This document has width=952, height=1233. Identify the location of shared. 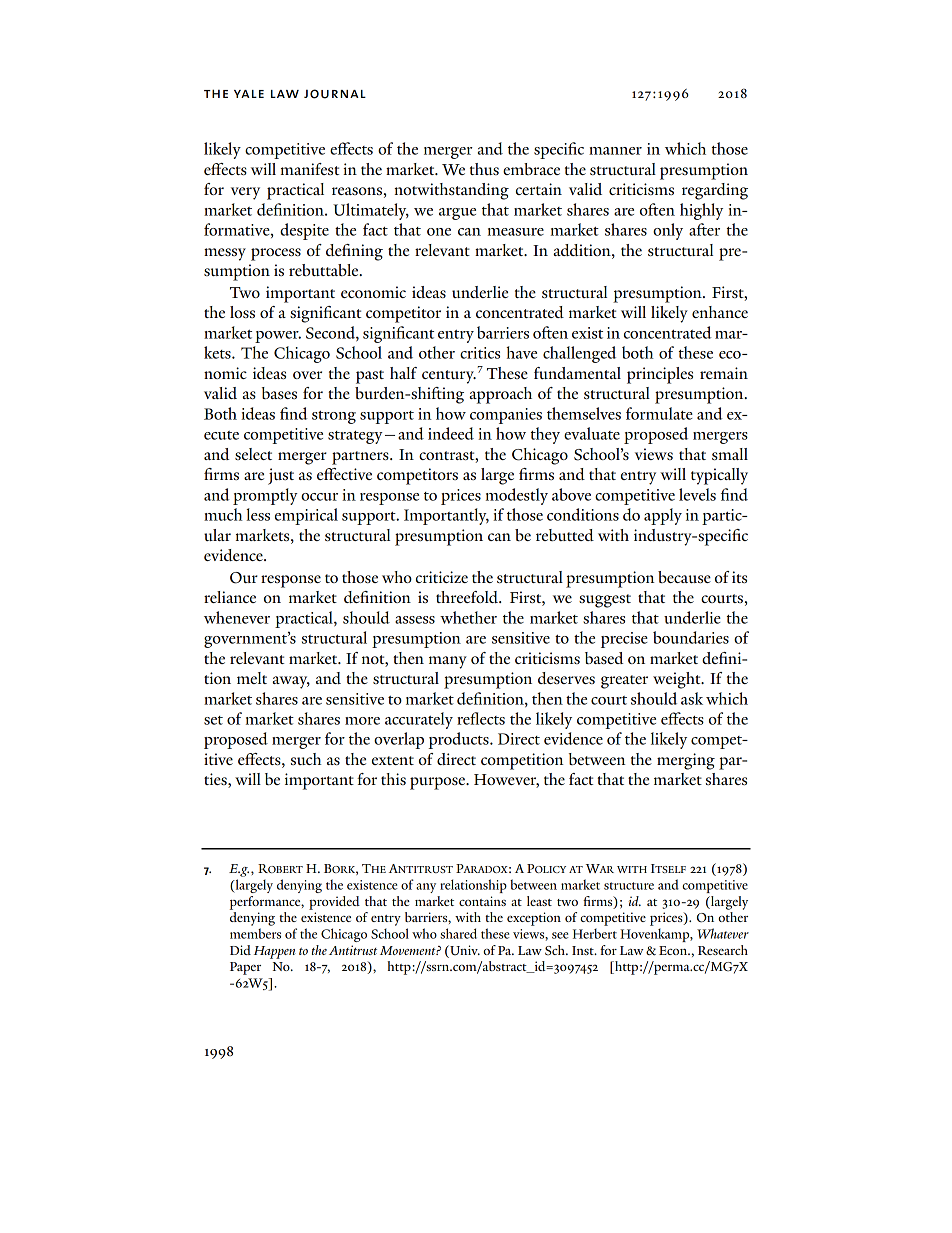
(458, 933).
